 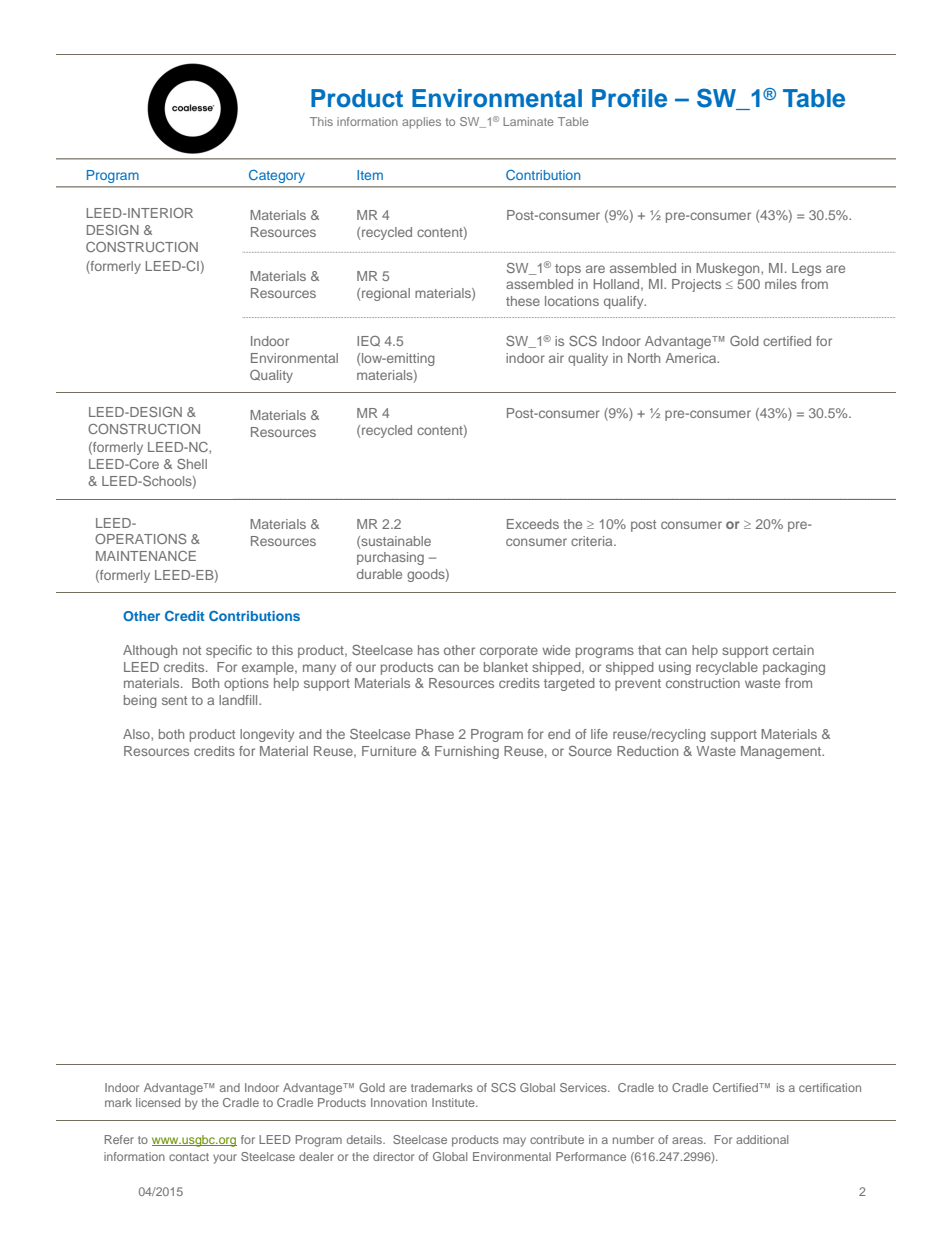 I want to click on applies, so click(x=421, y=123).
